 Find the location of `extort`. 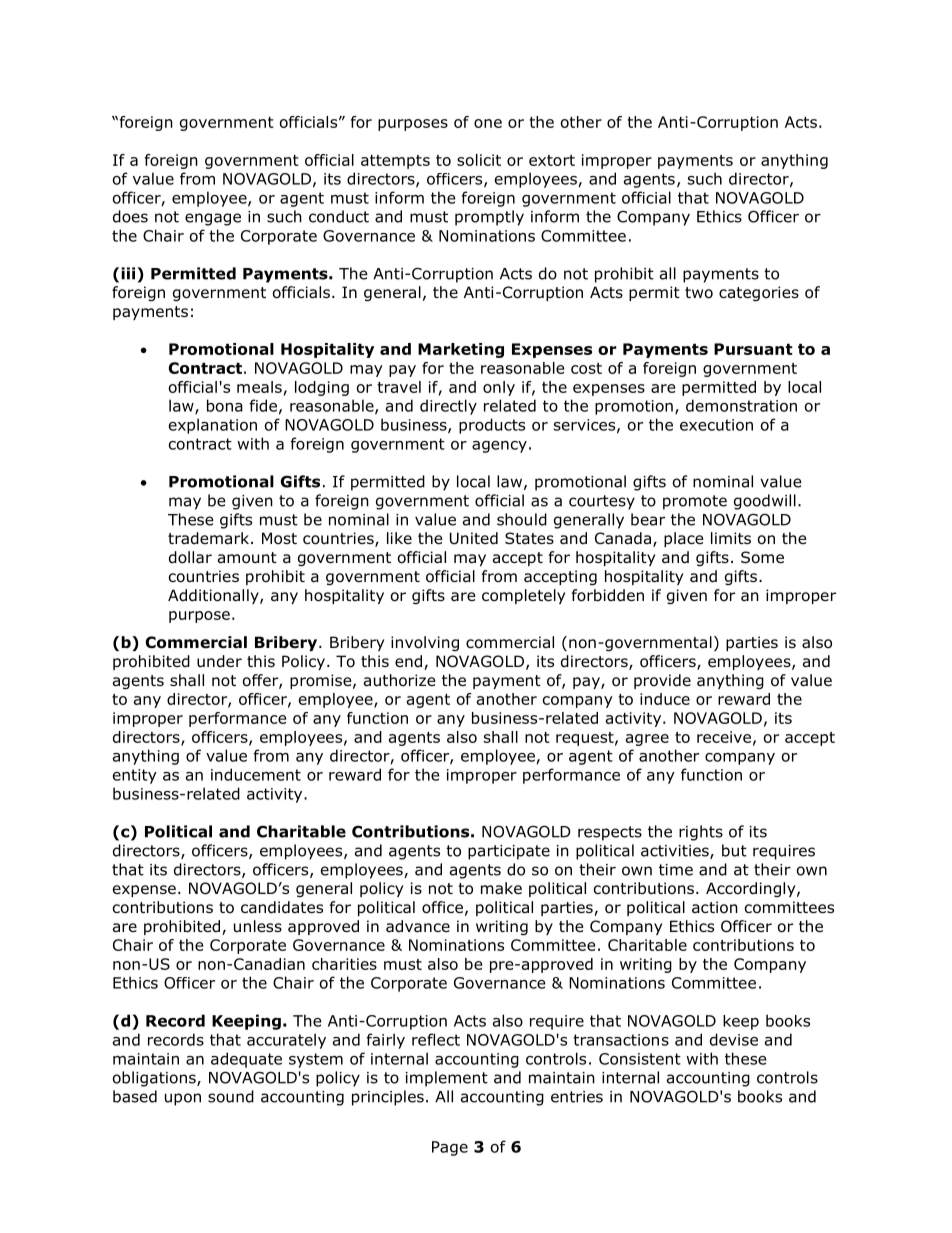

extort is located at coordinates (552, 160).
